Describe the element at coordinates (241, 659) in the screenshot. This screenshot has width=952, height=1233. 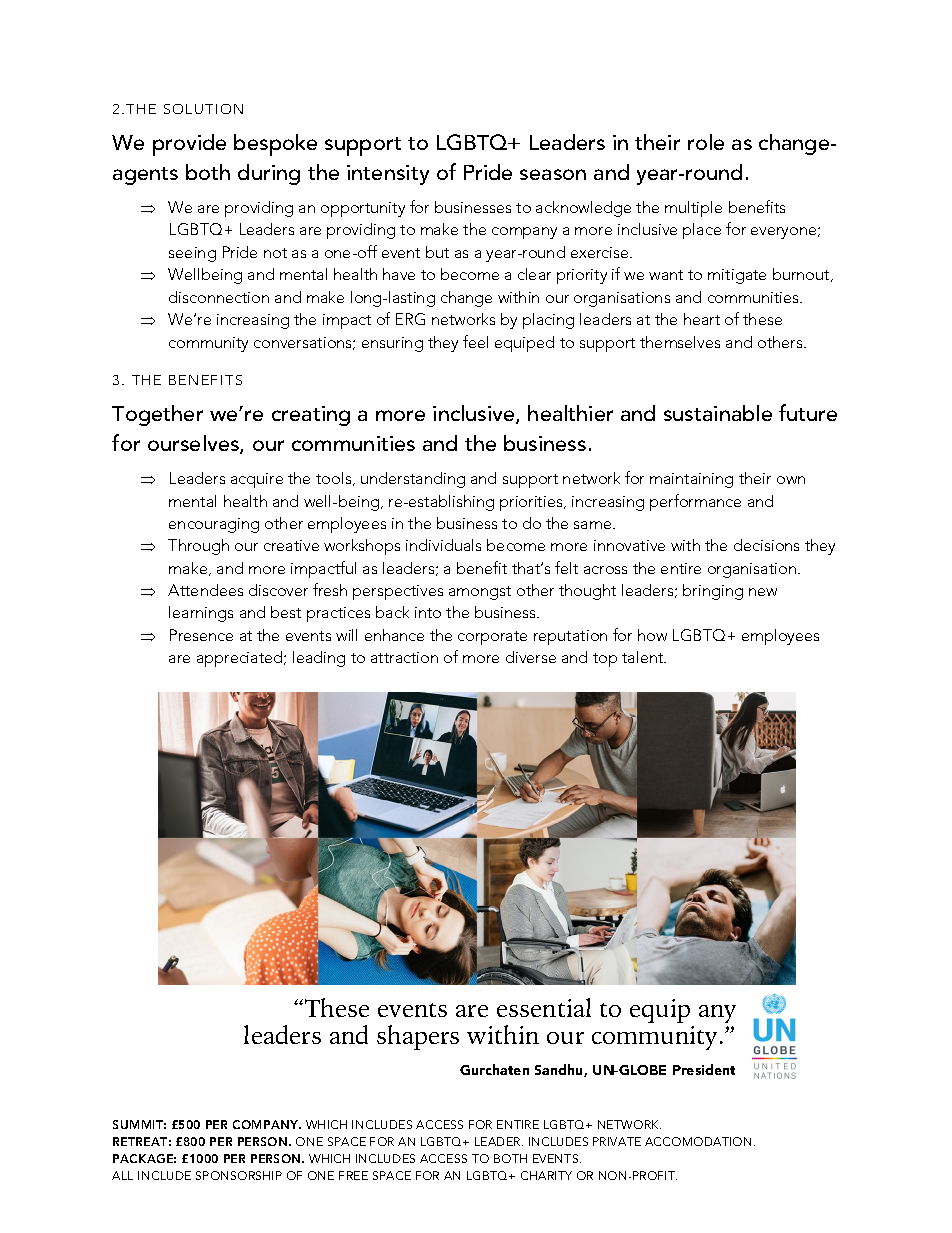
I see `appreciated` at that location.
